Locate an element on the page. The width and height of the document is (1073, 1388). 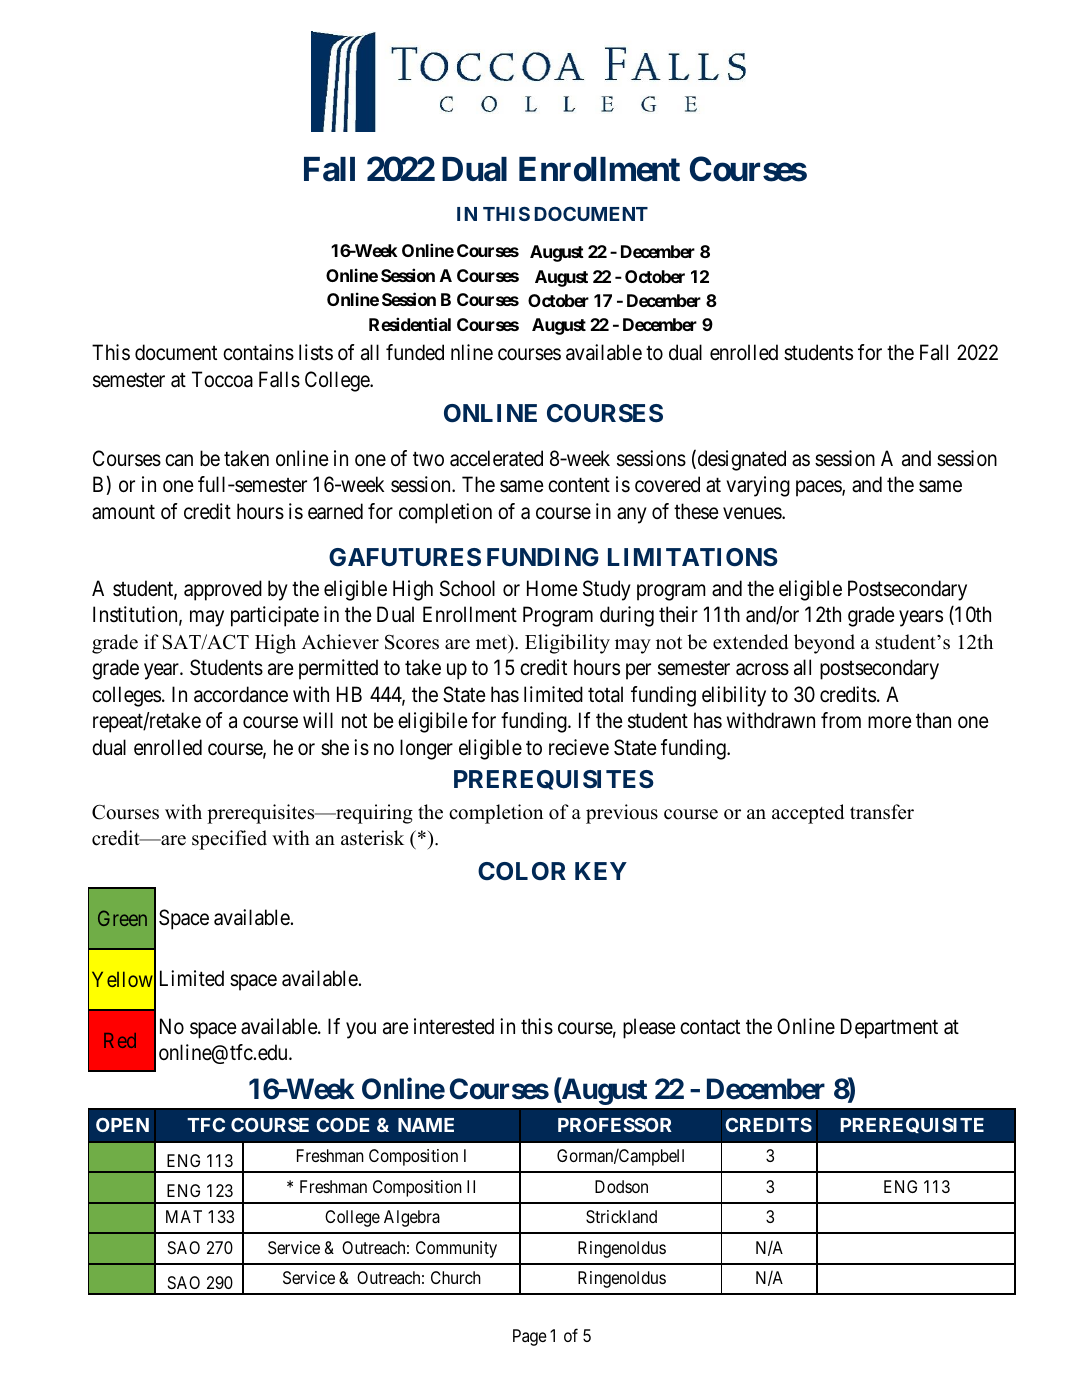
specified is located at coordinates (229, 840).
